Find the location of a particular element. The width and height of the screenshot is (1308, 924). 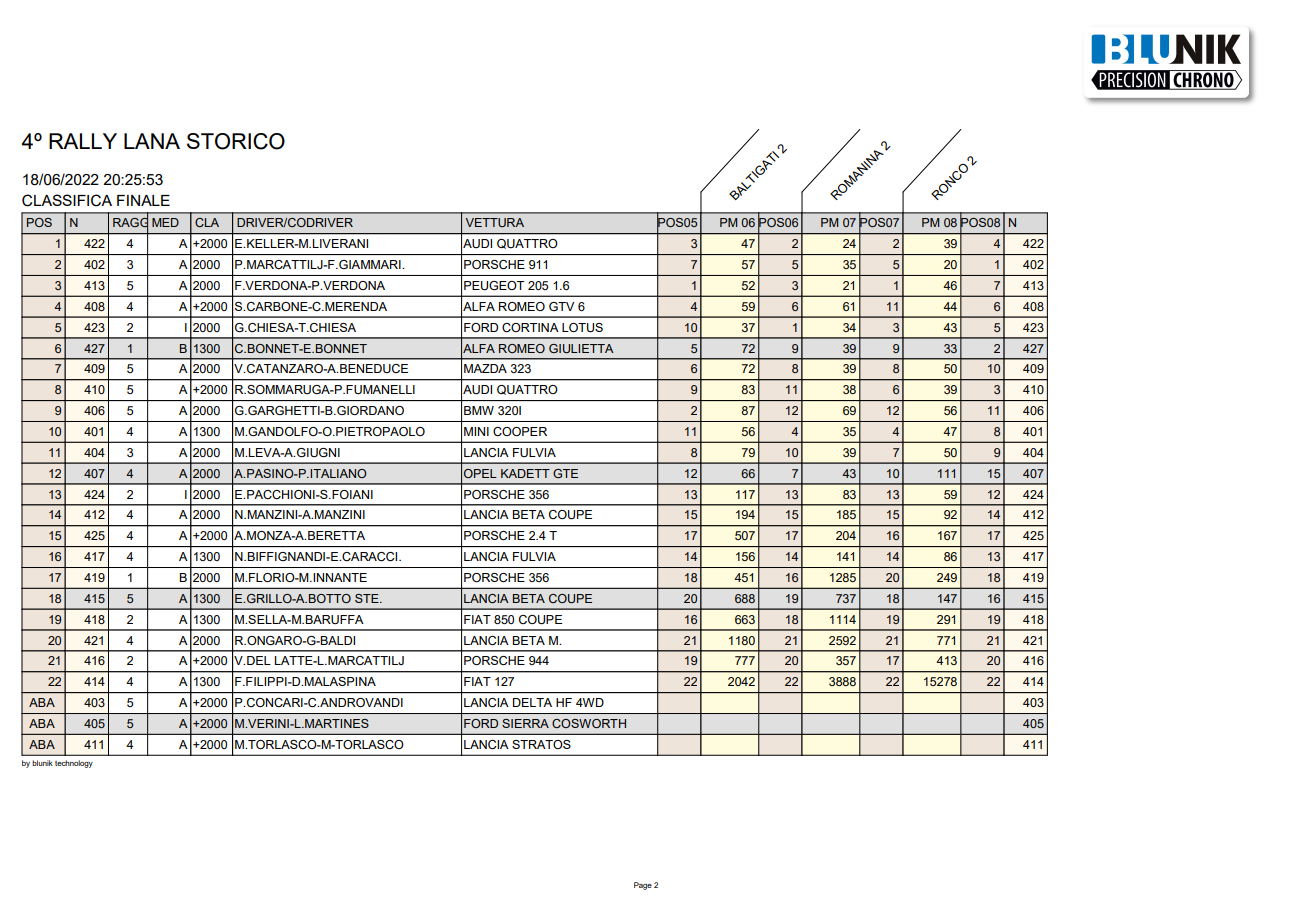

STRATOS is located at coordinates (541, 744).
